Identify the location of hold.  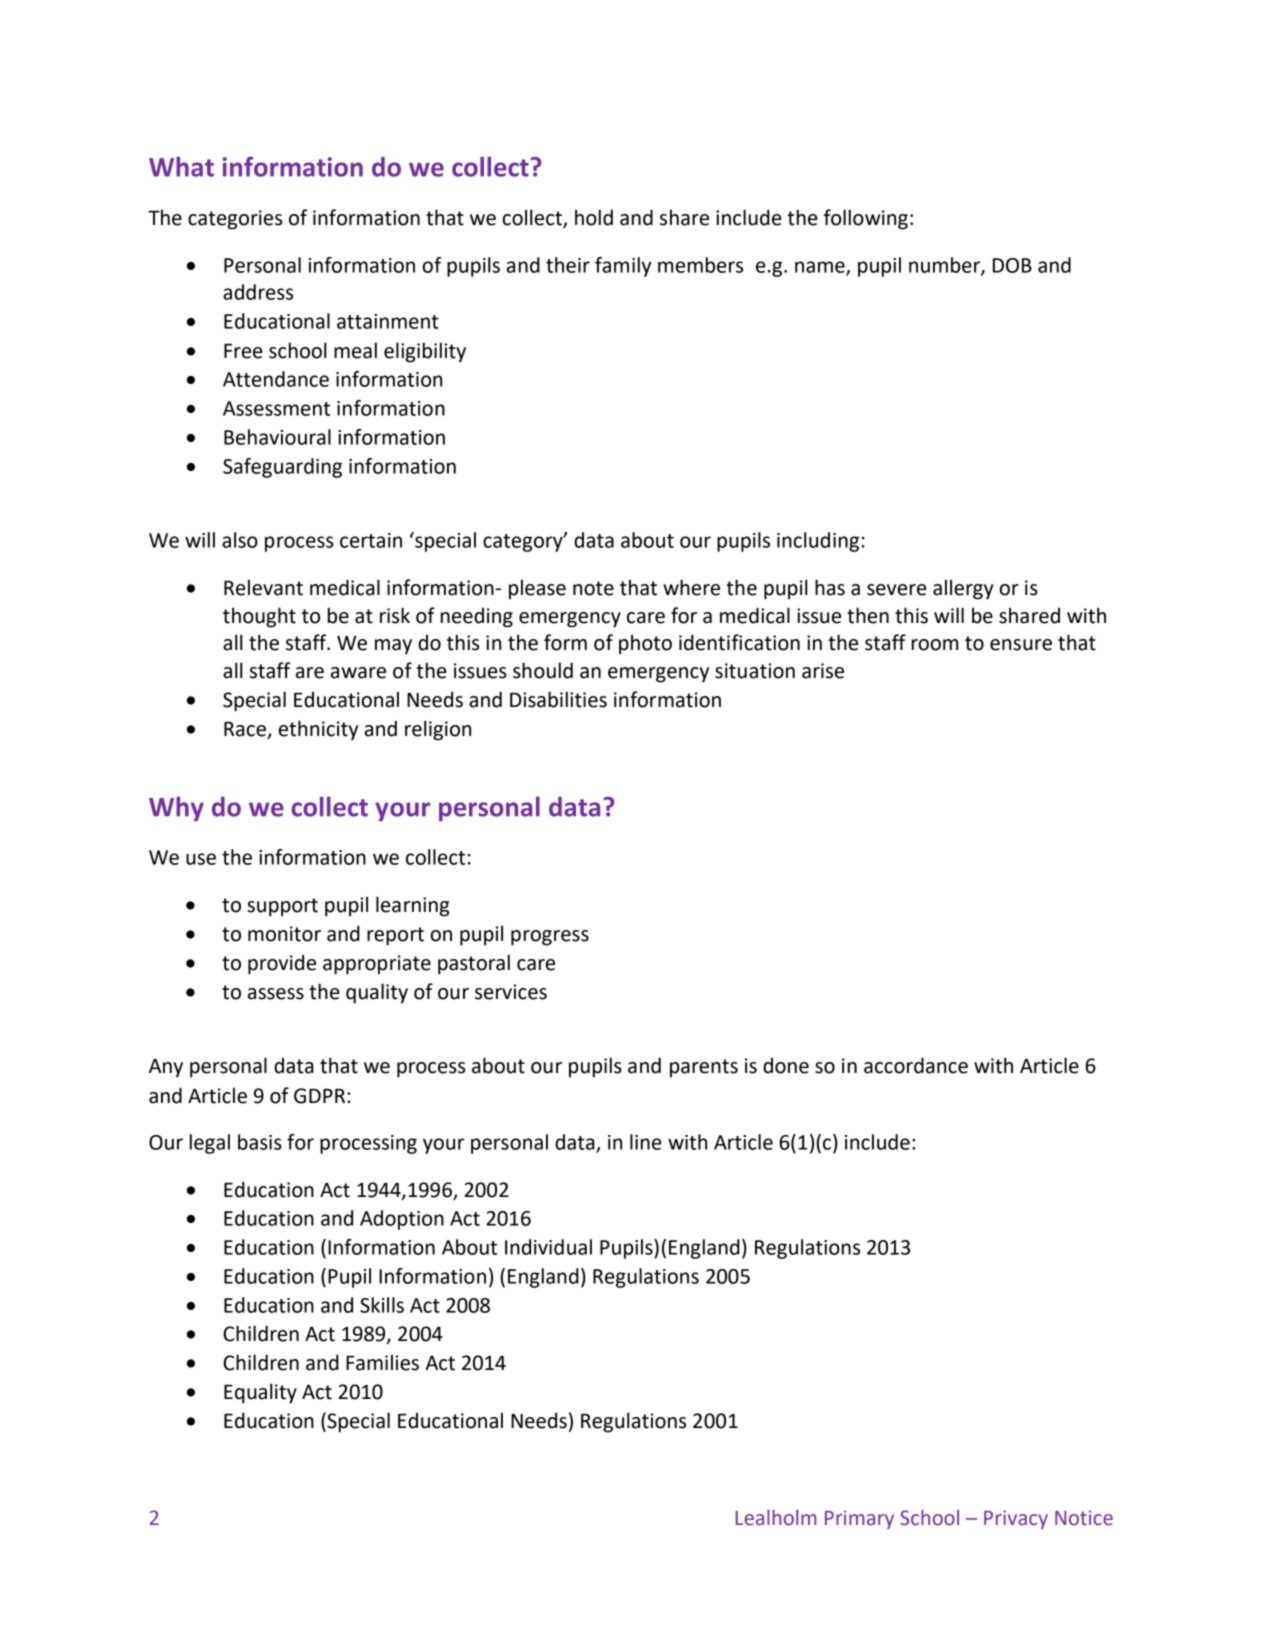
(594, 217).
